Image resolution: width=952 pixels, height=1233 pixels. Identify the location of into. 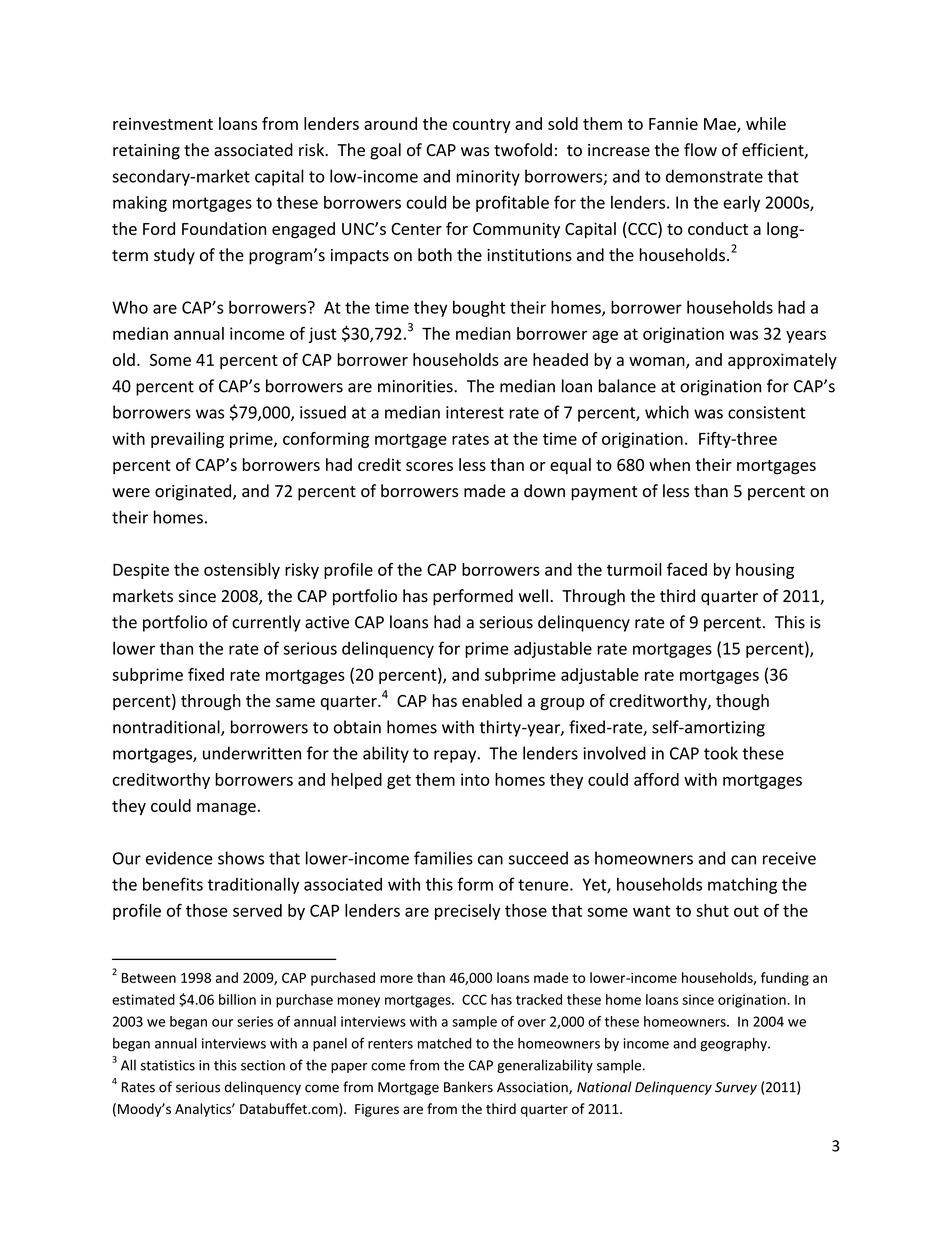
(475, 779).
